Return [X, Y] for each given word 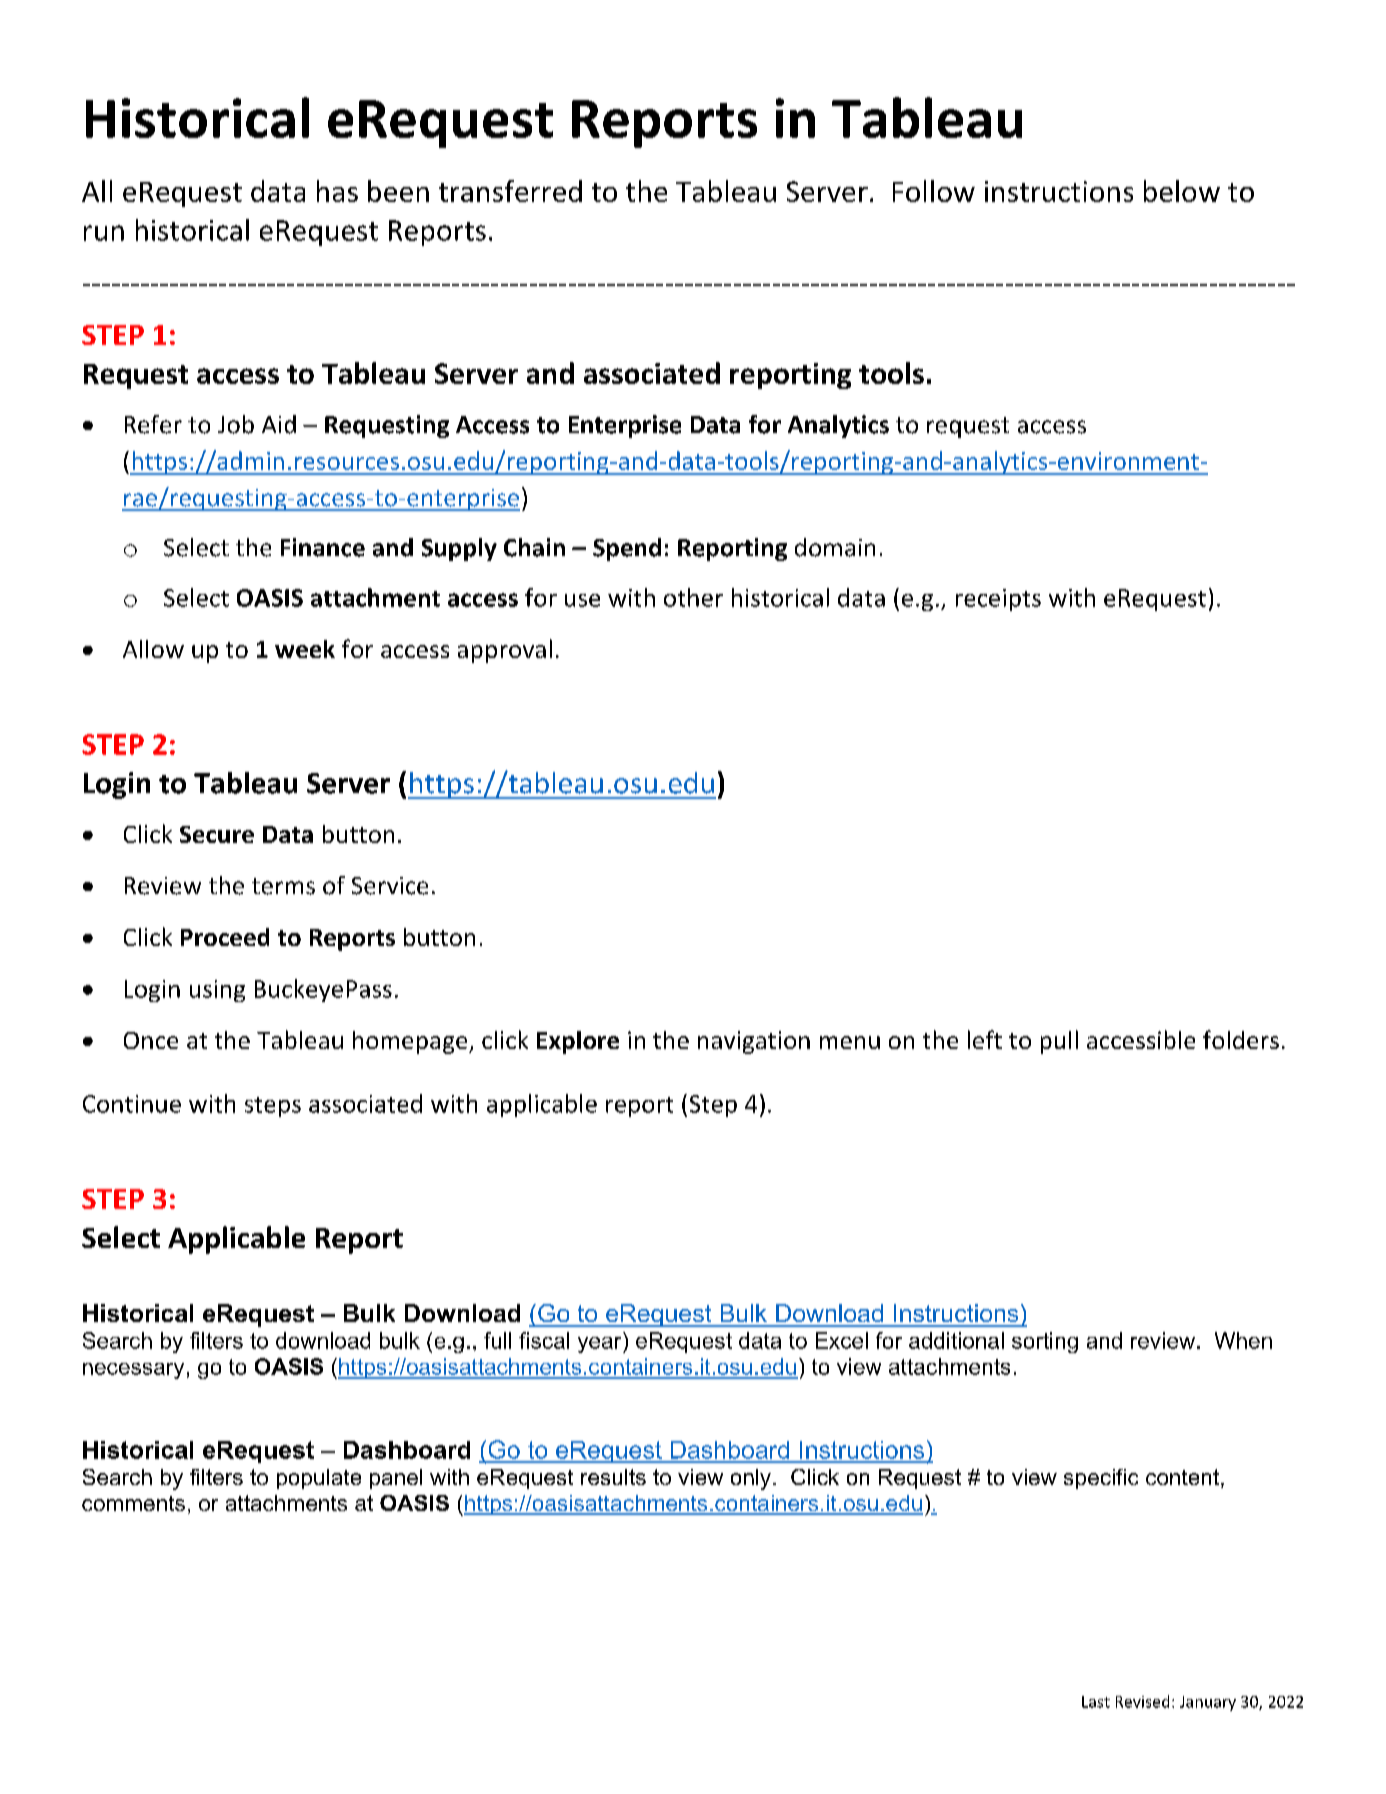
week [305, 649]
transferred [510, 191]
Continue [132, 1104]
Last [1096, 1702]
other [693, 597]
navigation [754, 1042]
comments [133, 1503]
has [337, 191]
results [613, 1477]
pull [1059, 1042]
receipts [998, 600]
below [1182, 191]
